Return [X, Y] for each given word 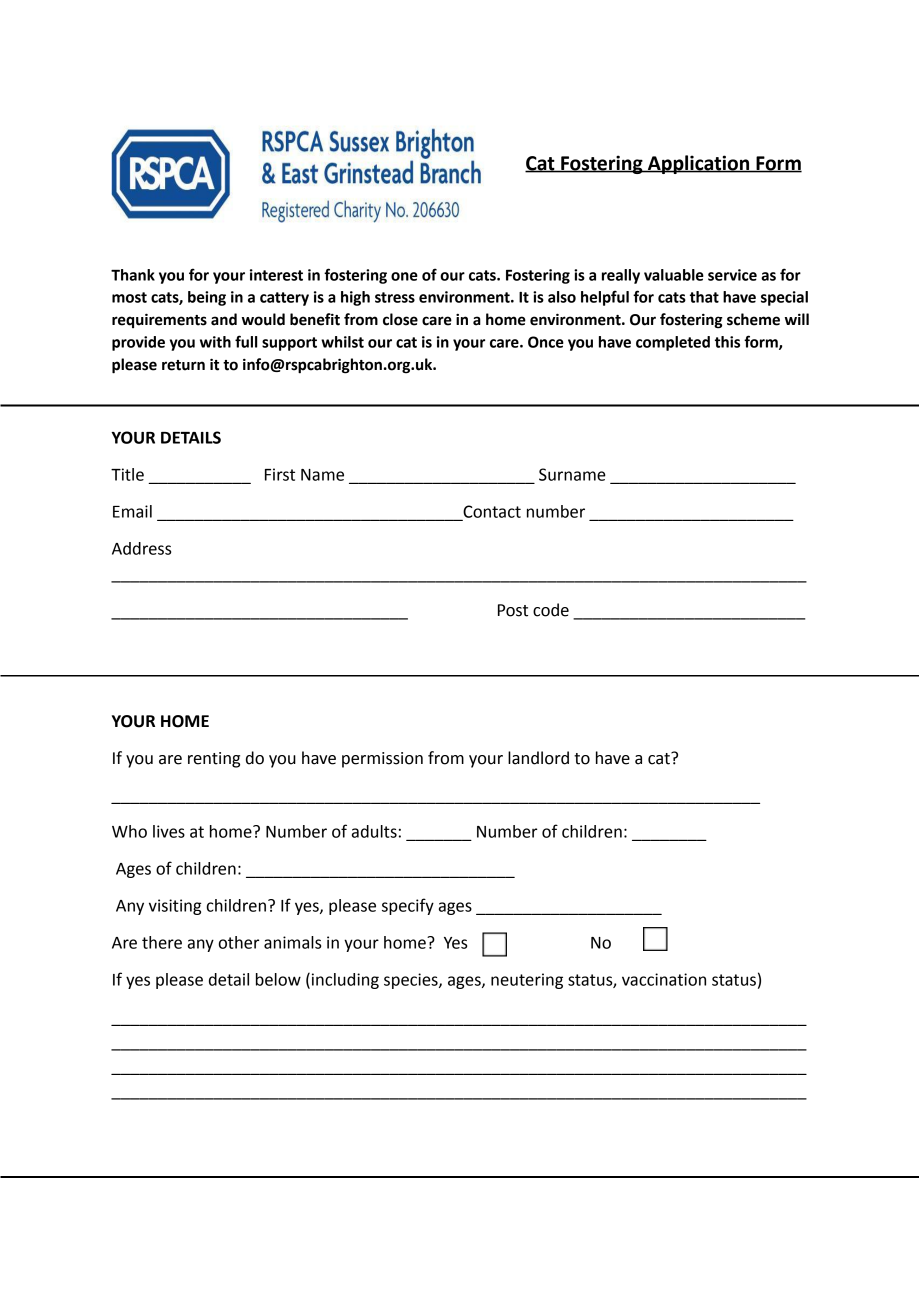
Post [513, 610]
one [404, 276]
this [727, 342]
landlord [538, 758]
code [551, 610]
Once [546, 342]
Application [698, 164]
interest [276, 275]
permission [382, 760]
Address [141, 548]
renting [214, 760]
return [183, 365]
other [239, 942]
